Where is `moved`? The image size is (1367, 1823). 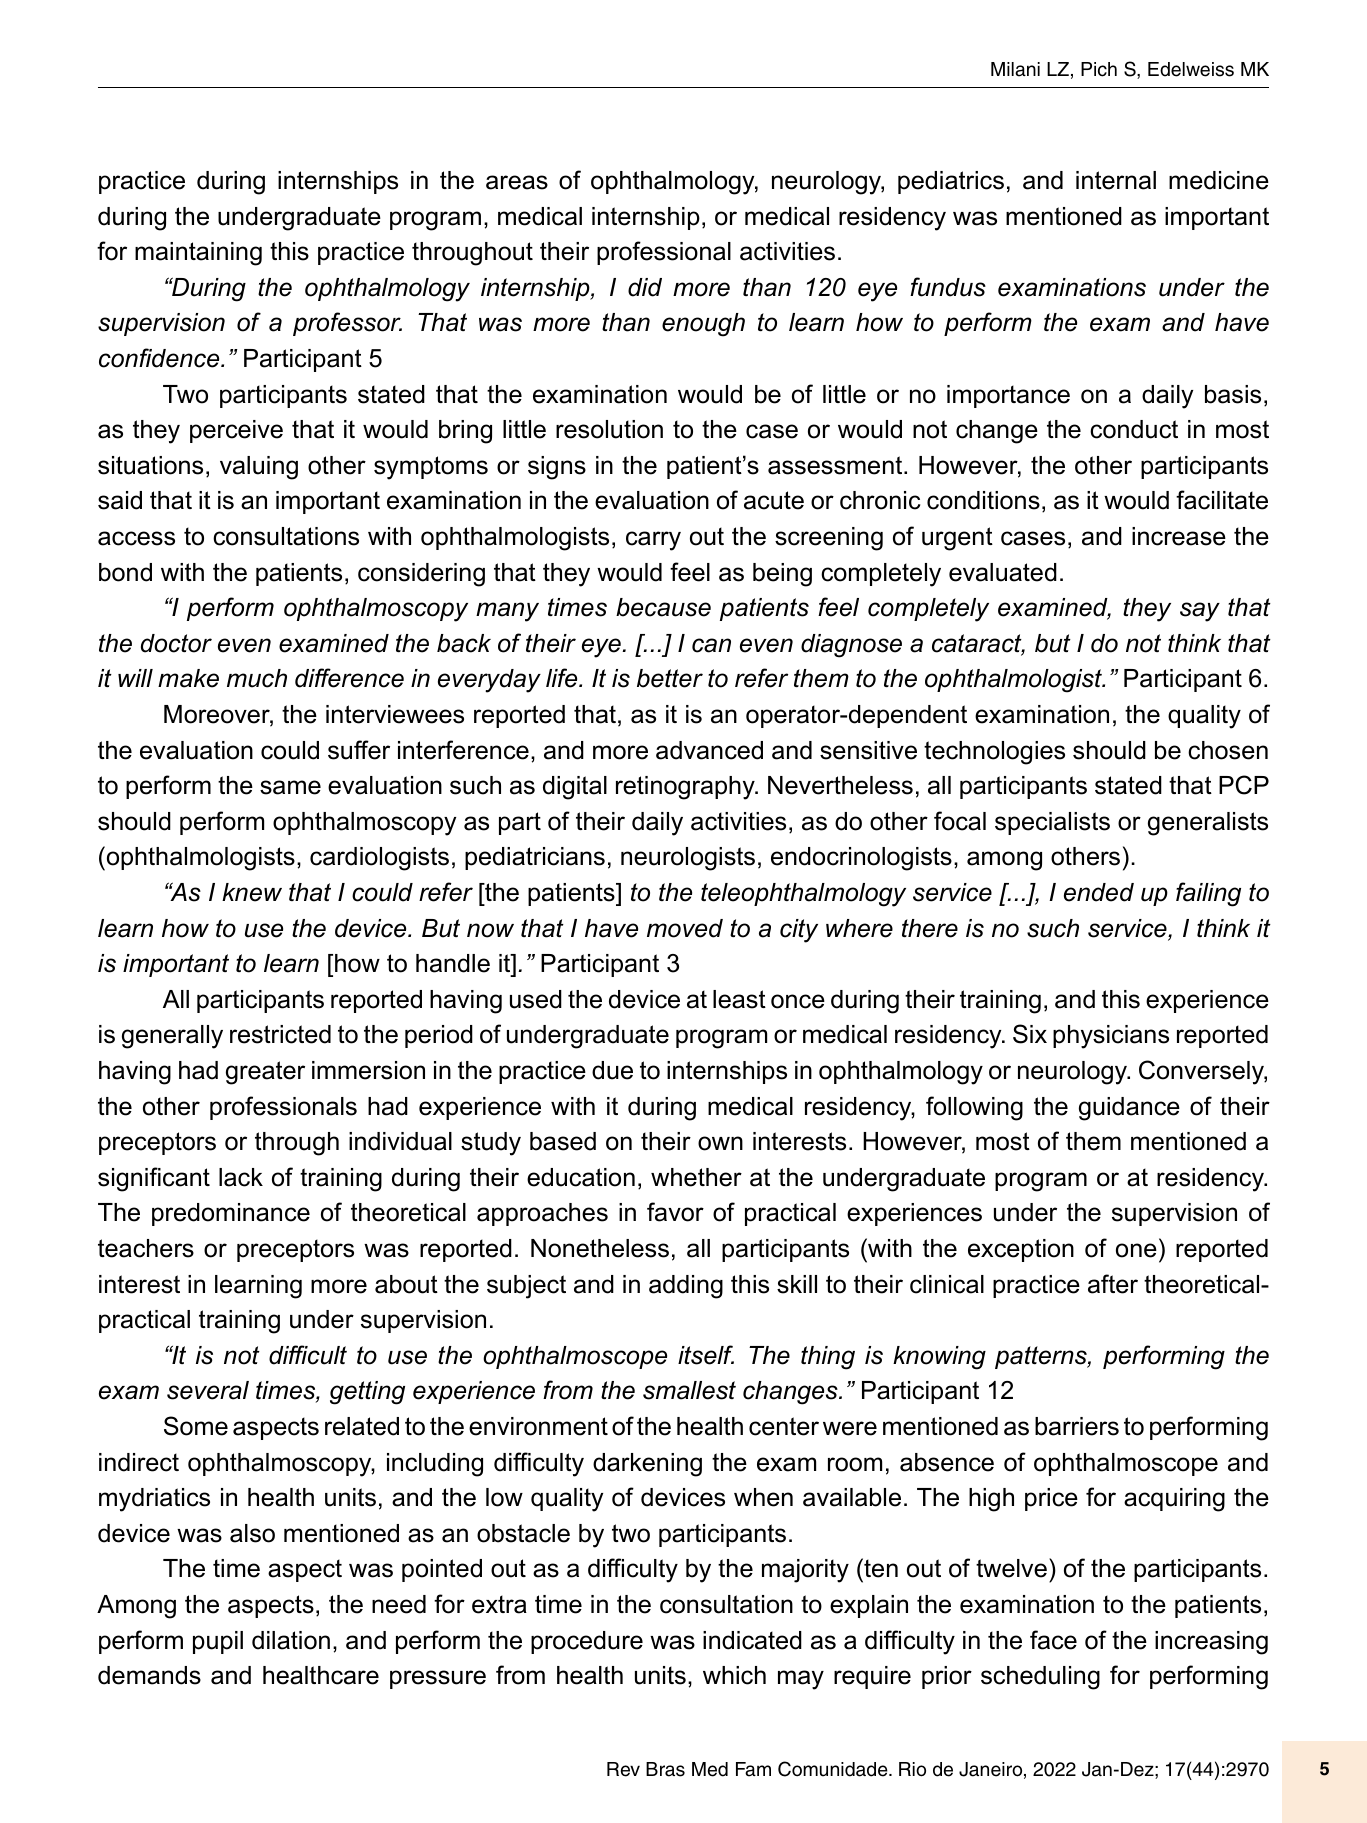
moved is located at coordinates (685, 928).
